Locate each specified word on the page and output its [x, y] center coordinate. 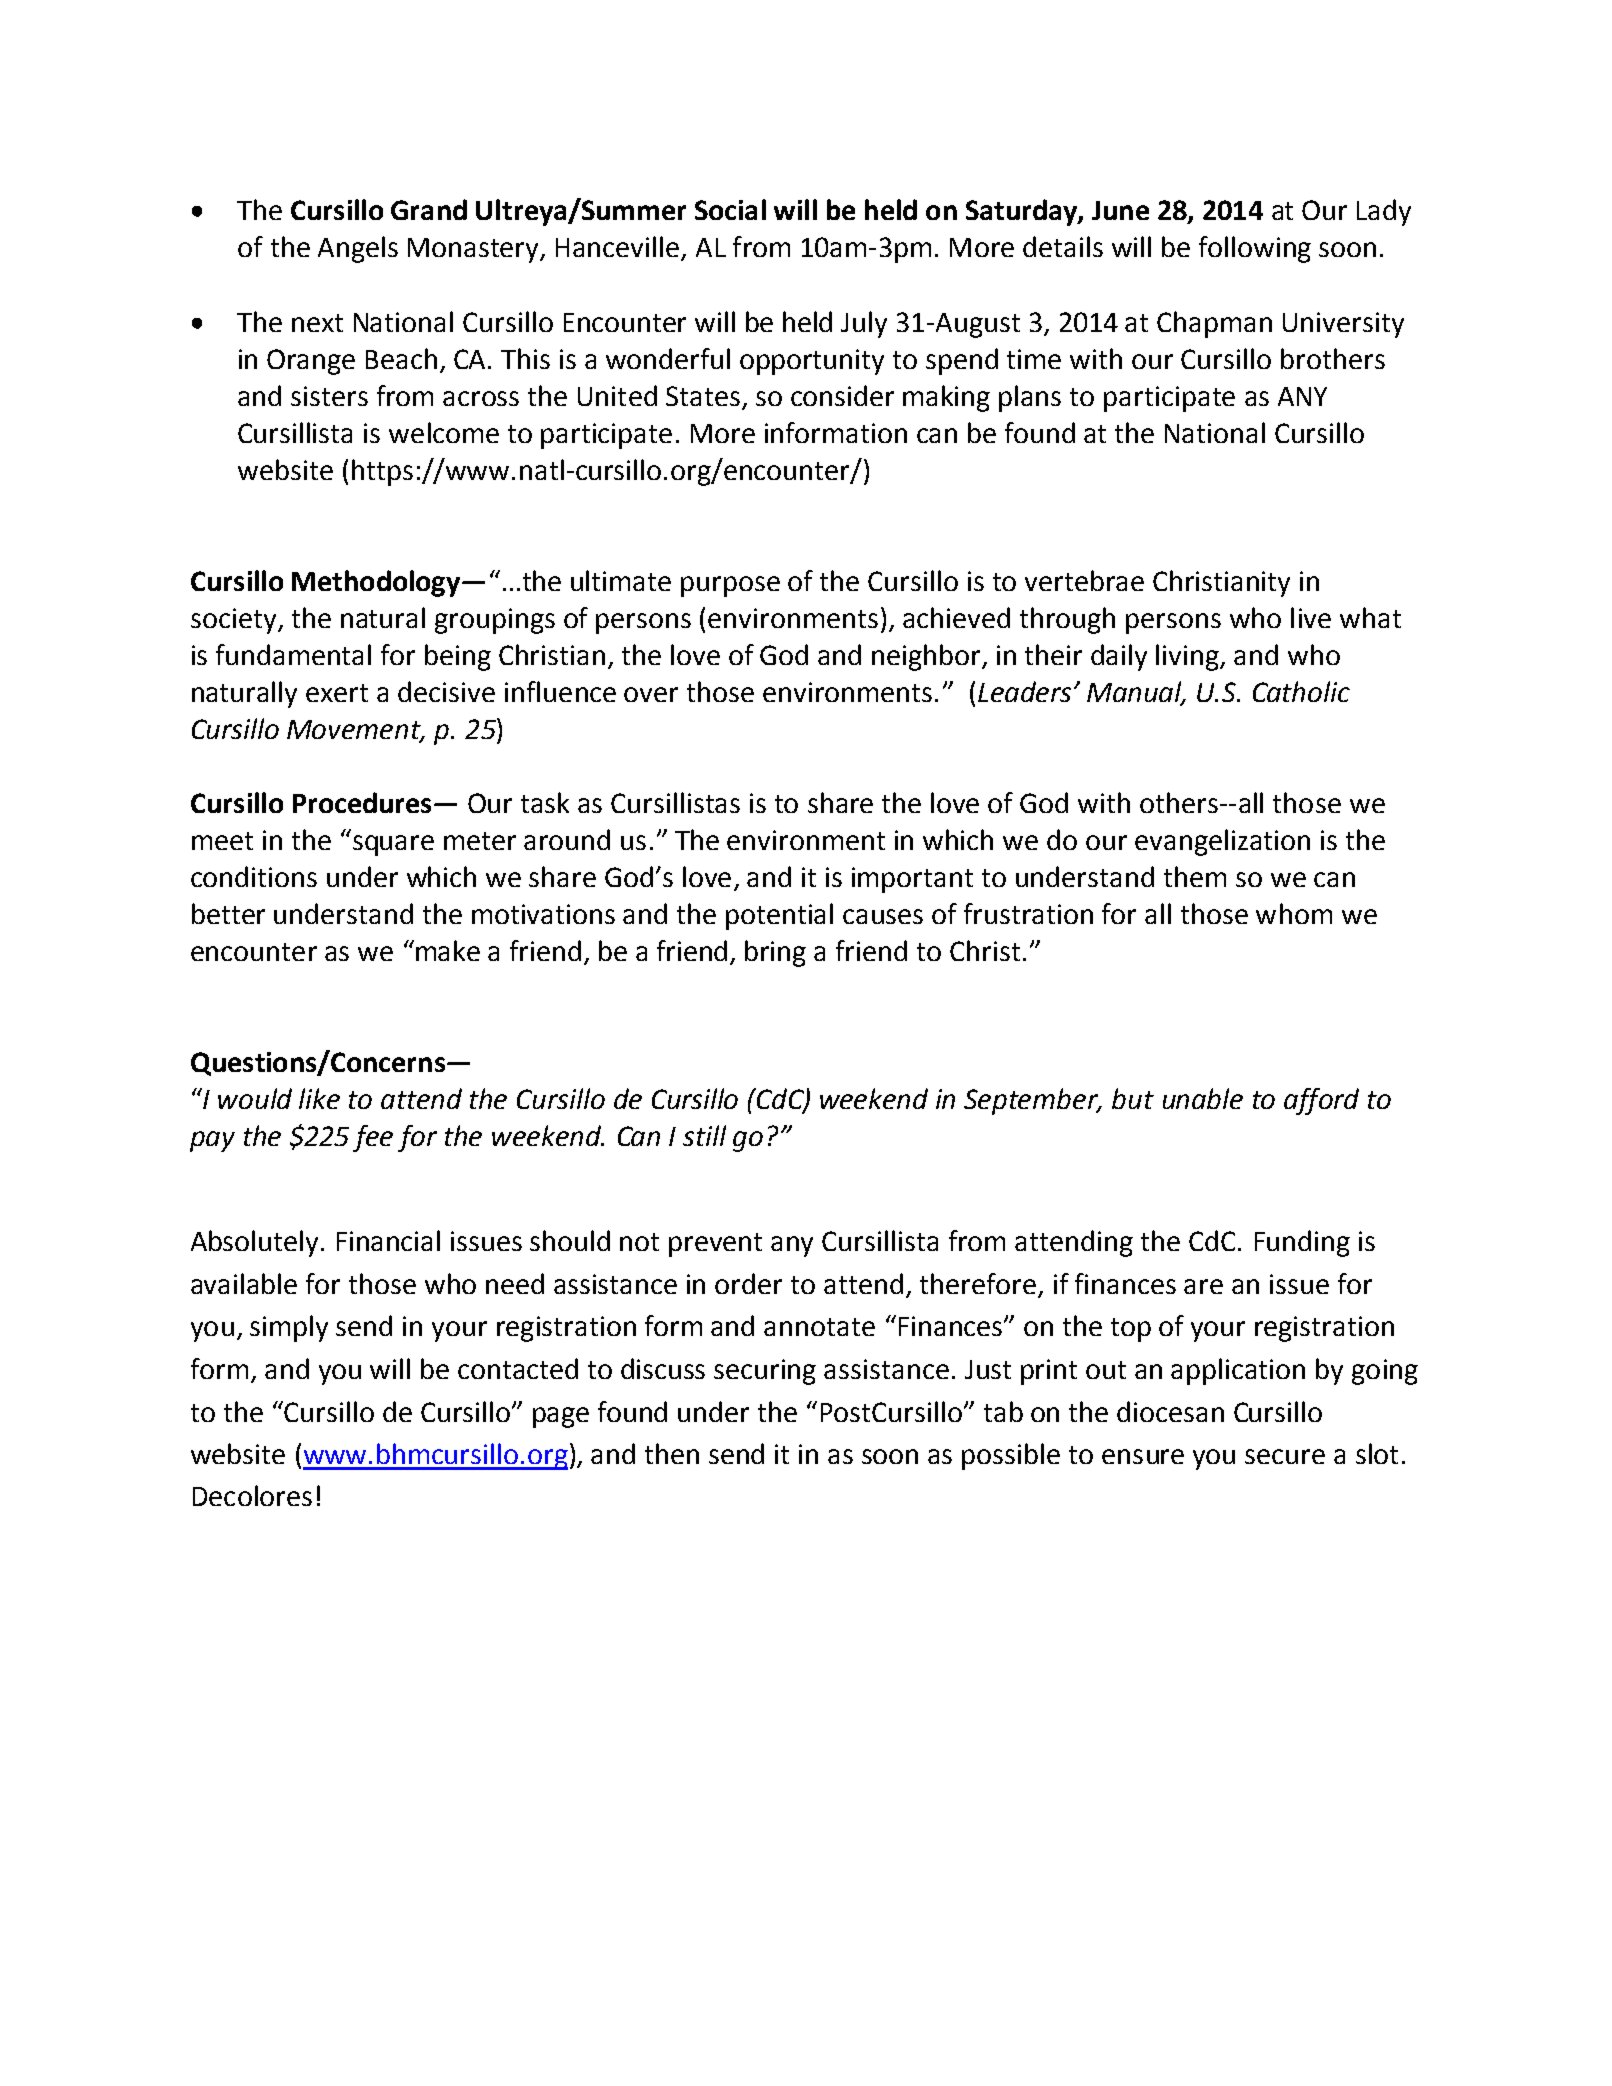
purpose [730, 586]
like [319, 1098]
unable [1203, 1098]
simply [289, 1328]
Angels [358, 249]
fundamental [293, 654]
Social [730, 209]
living [1189, 657]
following [1255, 249]
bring [775, 953]
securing [765, 1372]
